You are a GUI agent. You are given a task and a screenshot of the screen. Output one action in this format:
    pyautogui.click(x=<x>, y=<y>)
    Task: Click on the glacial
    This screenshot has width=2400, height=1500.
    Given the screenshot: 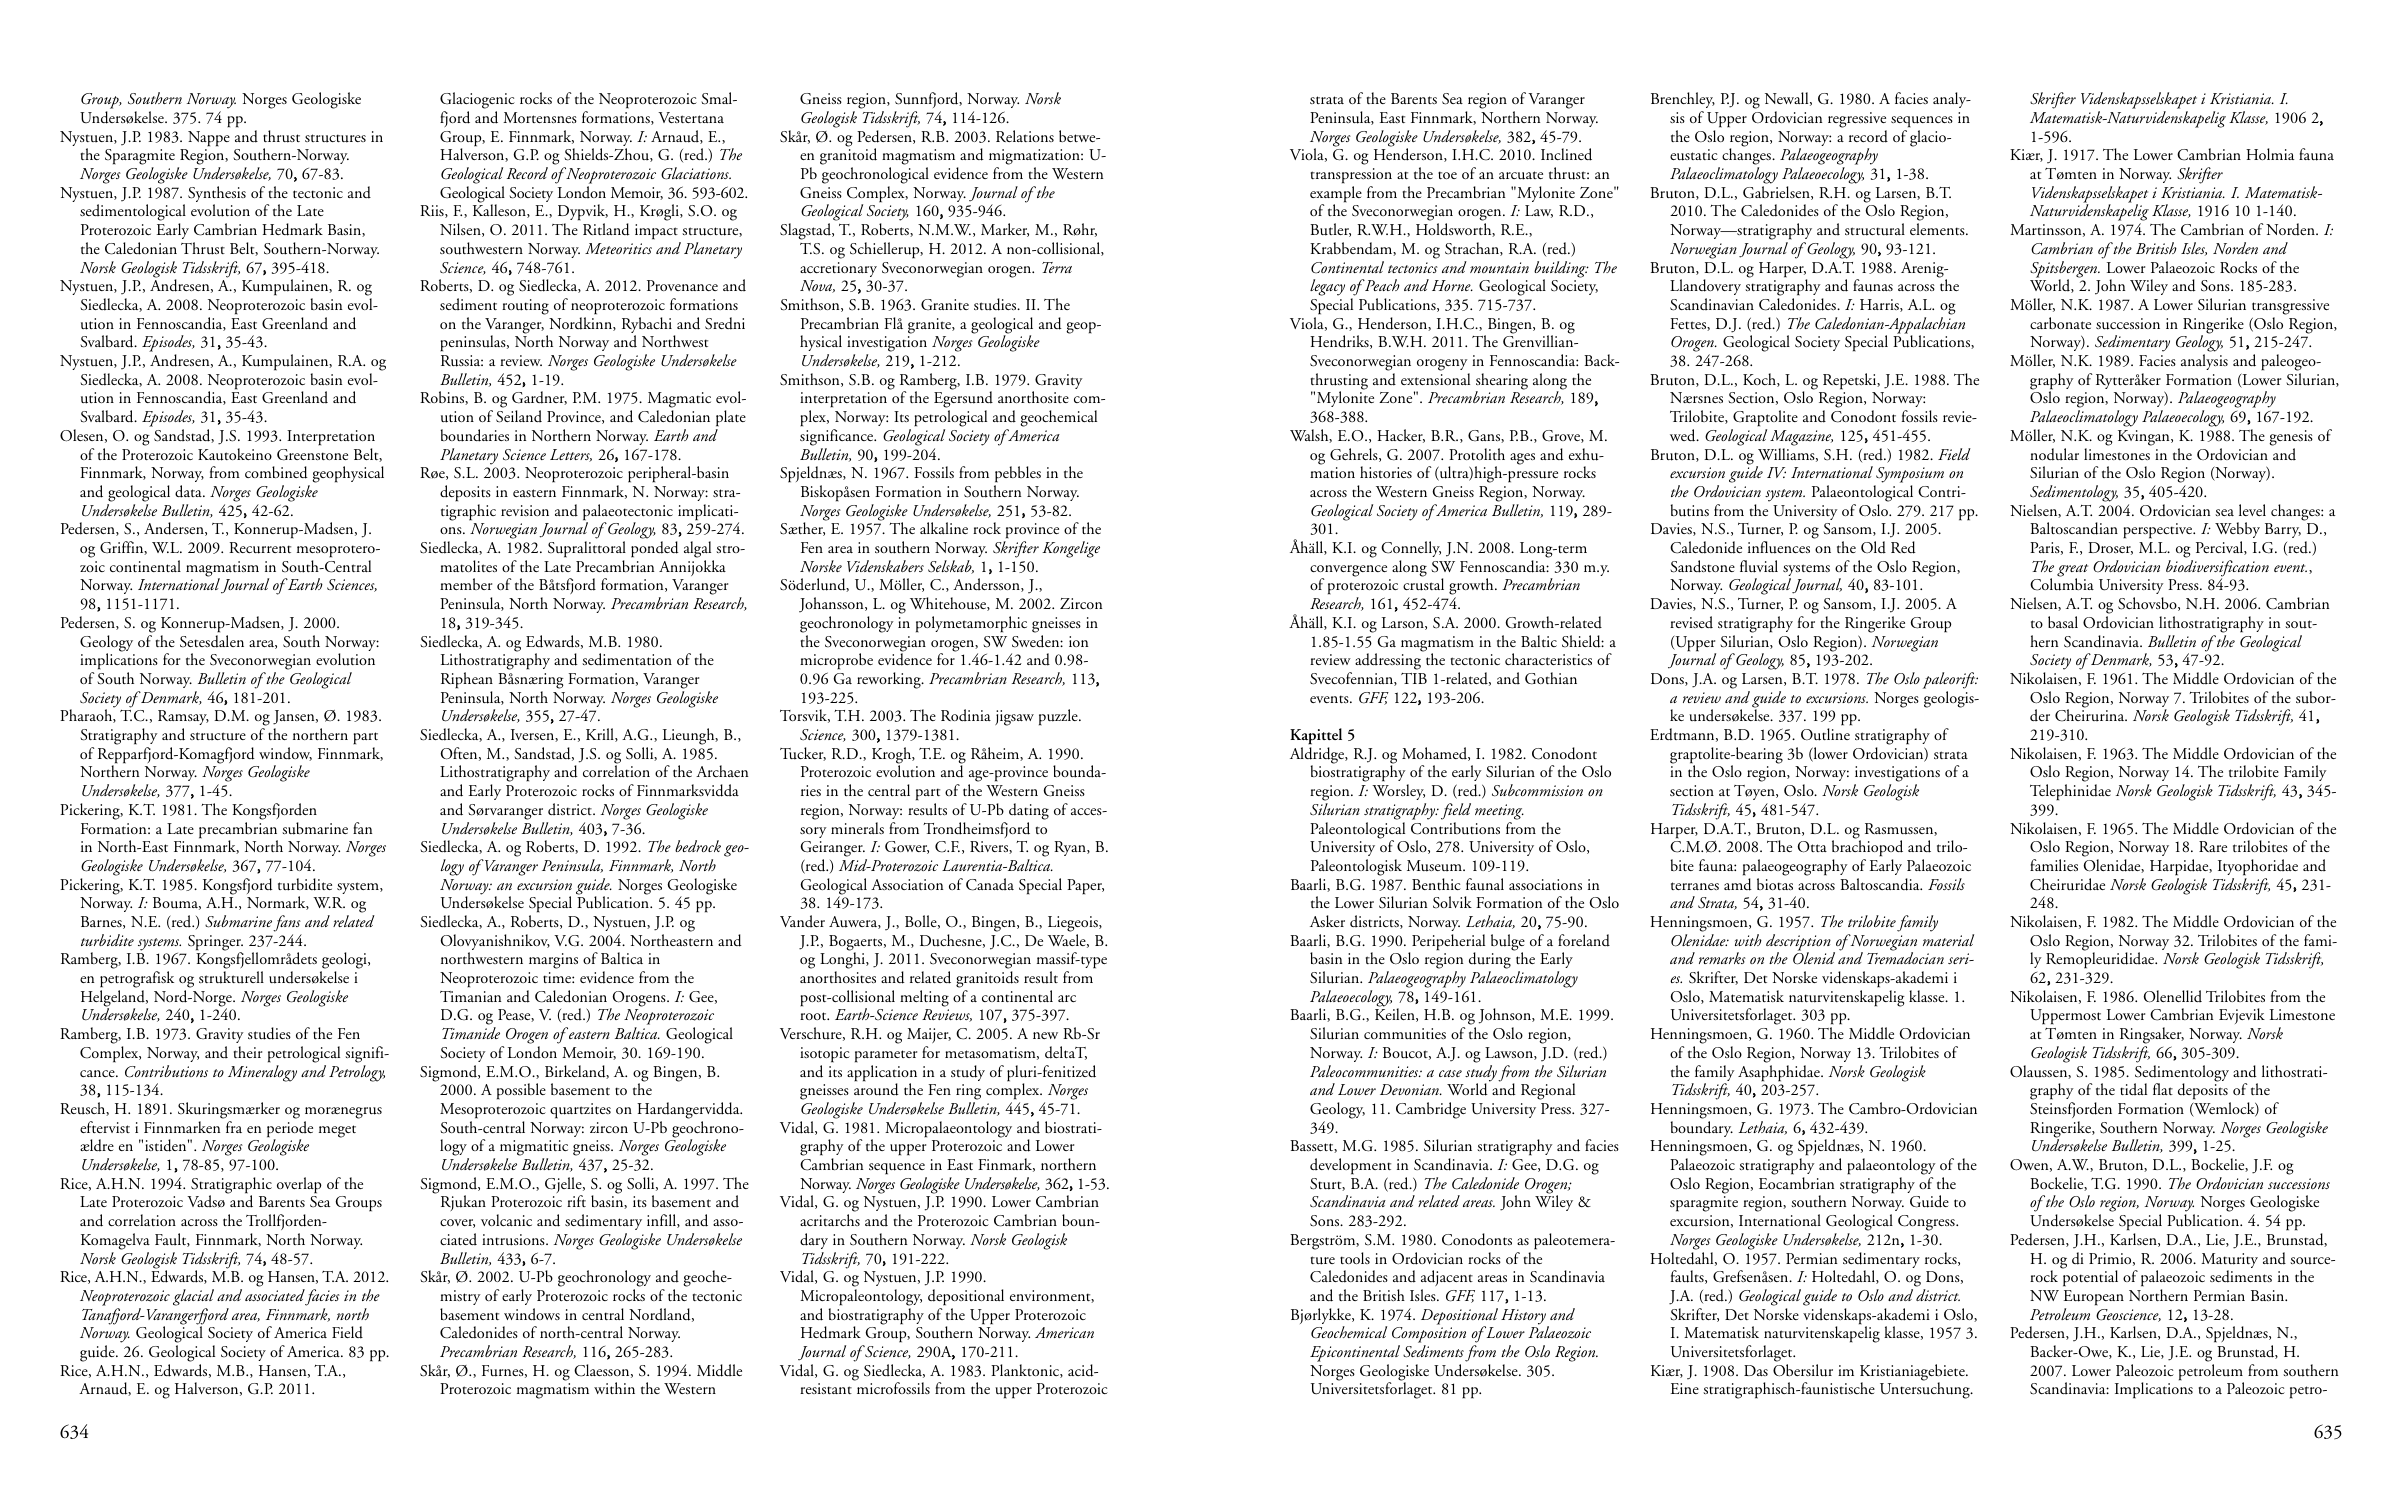 What is the action you would take?
    pyautogui.click(x=193, y=1297)
